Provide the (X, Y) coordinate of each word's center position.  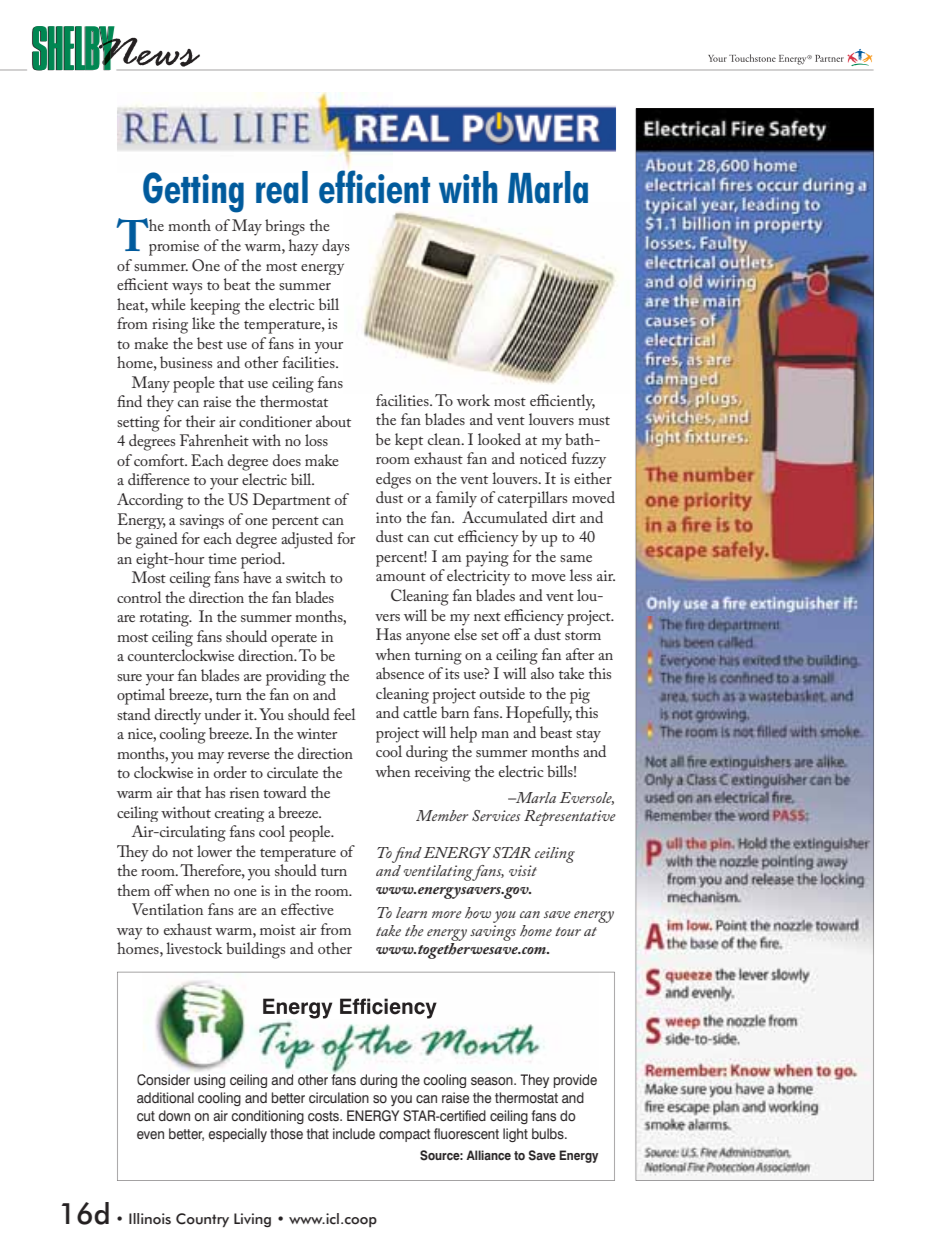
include (354, 1133)
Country (202, 1220)
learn (411, 912)
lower (214, 851)
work (473, 400)
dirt (564, 517)
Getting (193, 192)
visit (523, 870)
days (336, 247)
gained (157, 540)
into (388, 517)
